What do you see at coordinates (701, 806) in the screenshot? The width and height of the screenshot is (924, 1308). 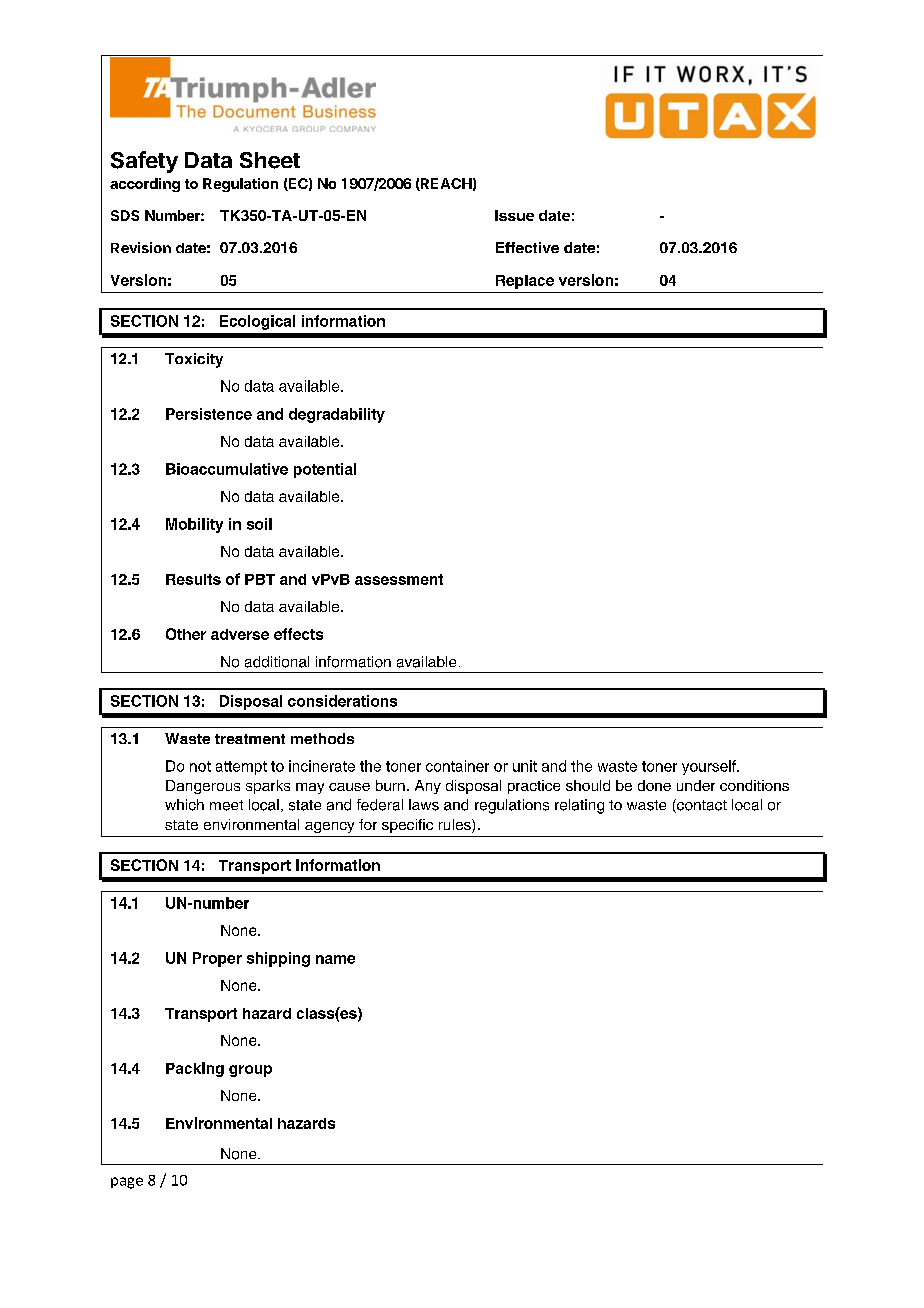 I see `contact` at bounding box center [701, 806].
